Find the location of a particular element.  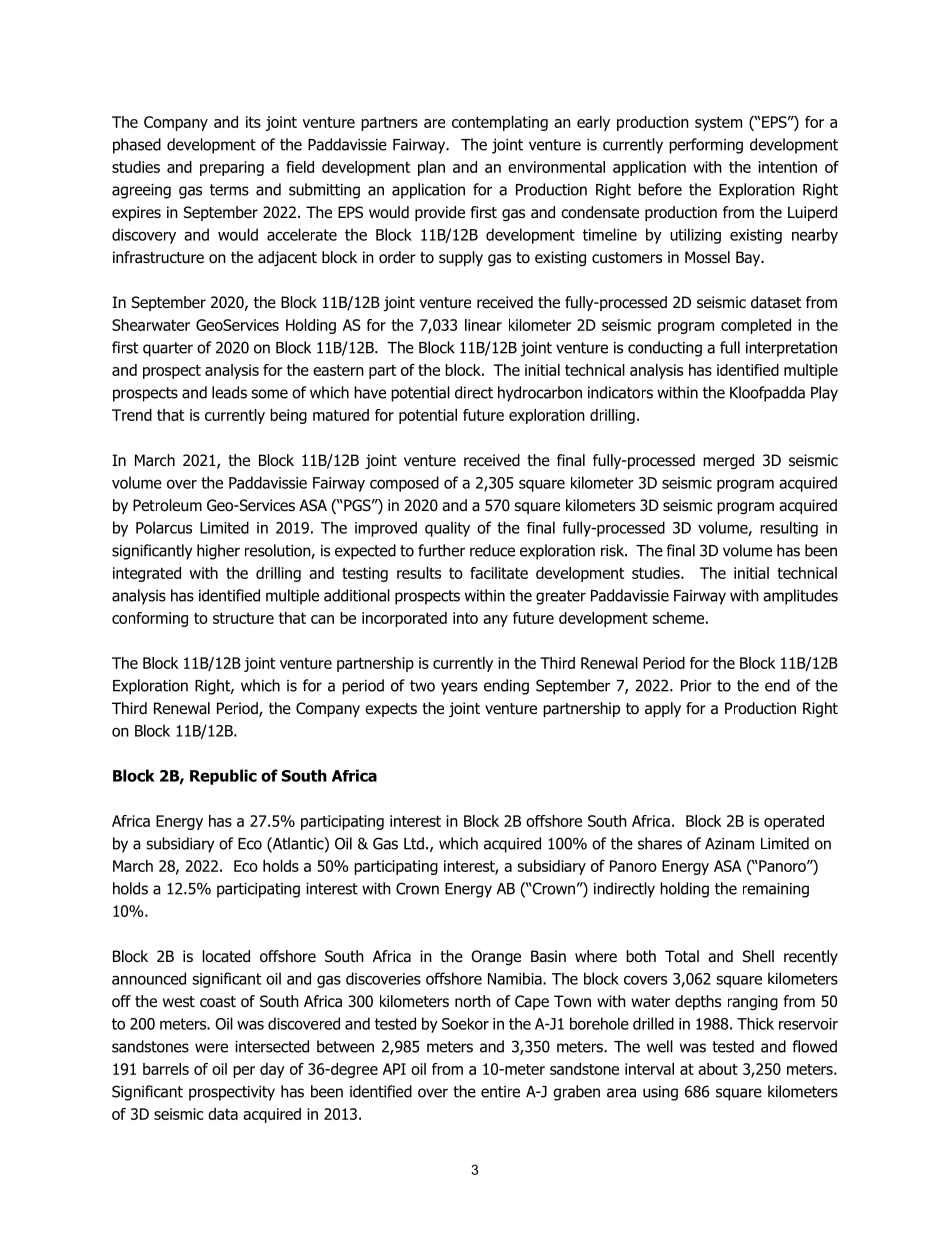

conforming is located at coordinates (150, 619).
